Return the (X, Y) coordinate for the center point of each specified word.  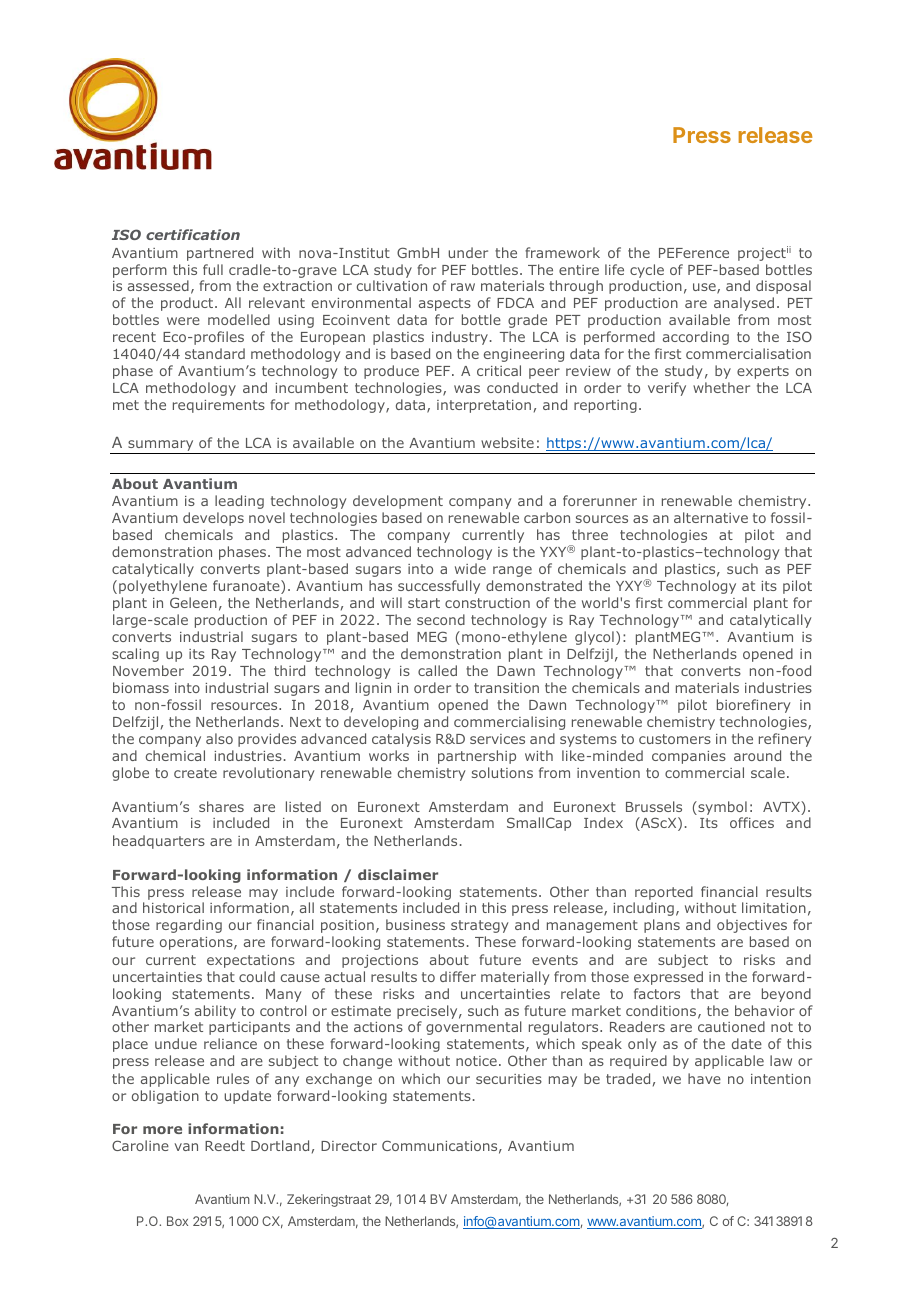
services (497, 739)
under (468, 252)
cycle (647, 271)
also (219, 738)
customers (675, 739)
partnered (220, 254)
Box (177, 1221)
